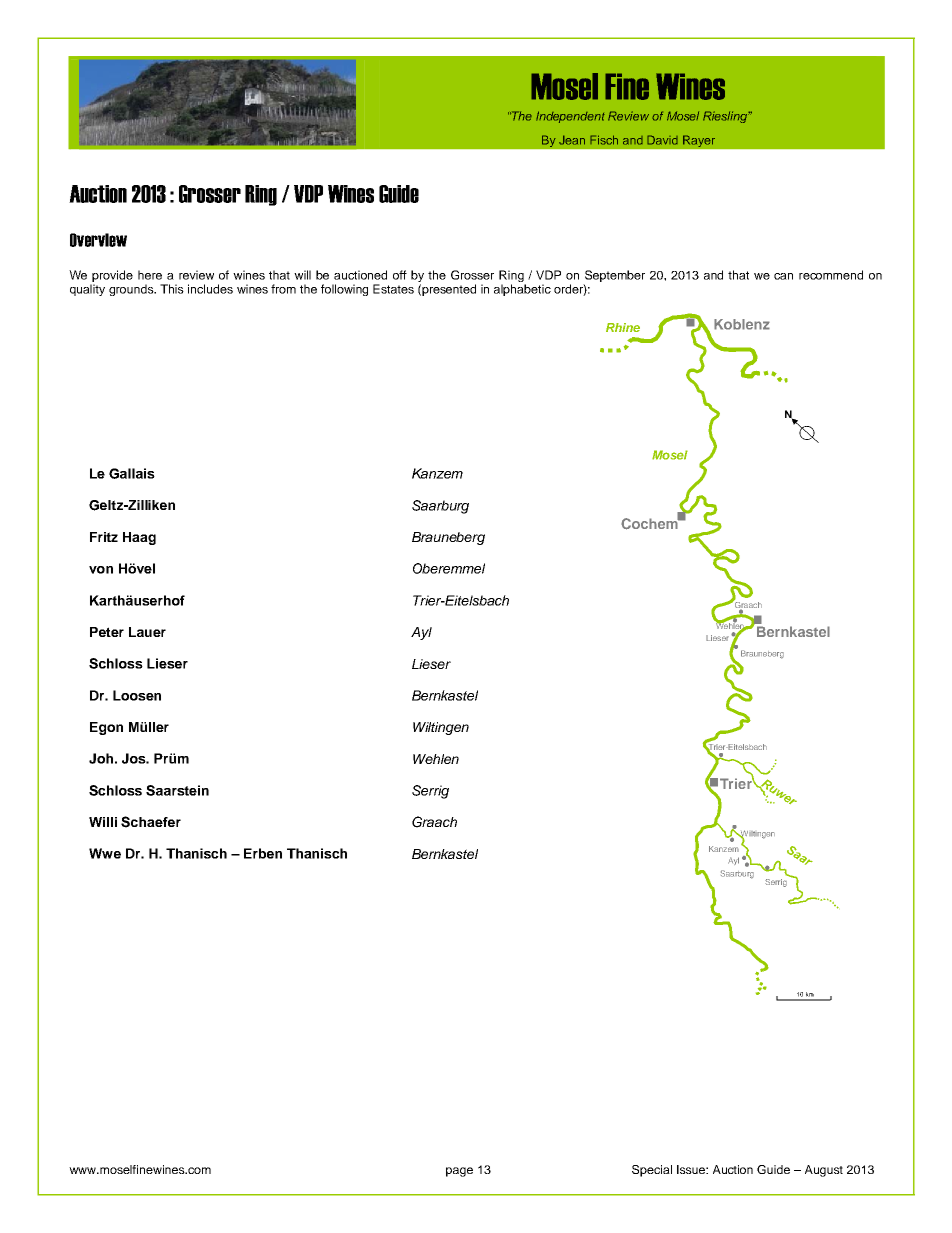 This screenshot has height=1233, width=952. I want to click on Koblenz, so click(742, 324).
